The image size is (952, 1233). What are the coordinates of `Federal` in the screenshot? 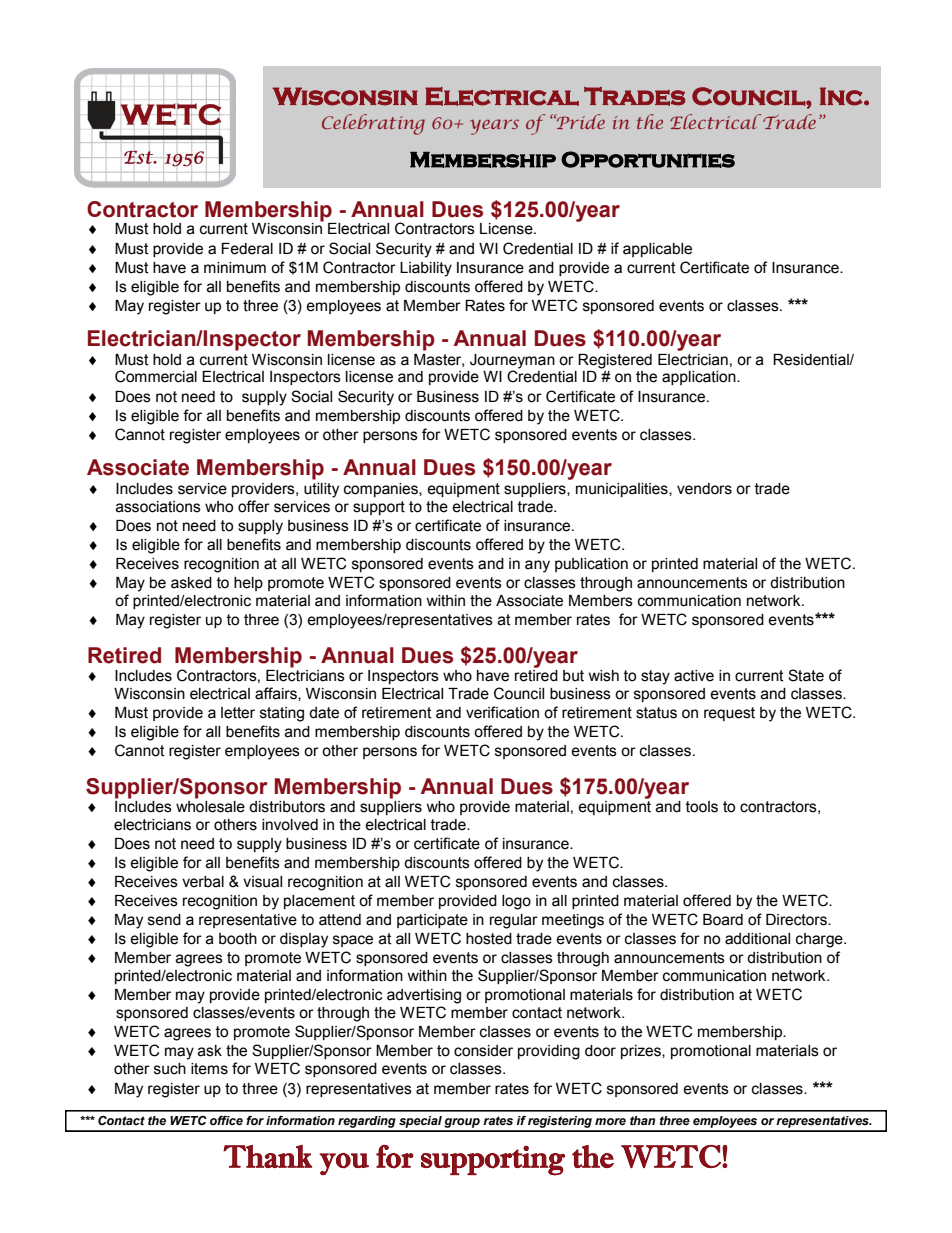 It's located at (247, 249).
